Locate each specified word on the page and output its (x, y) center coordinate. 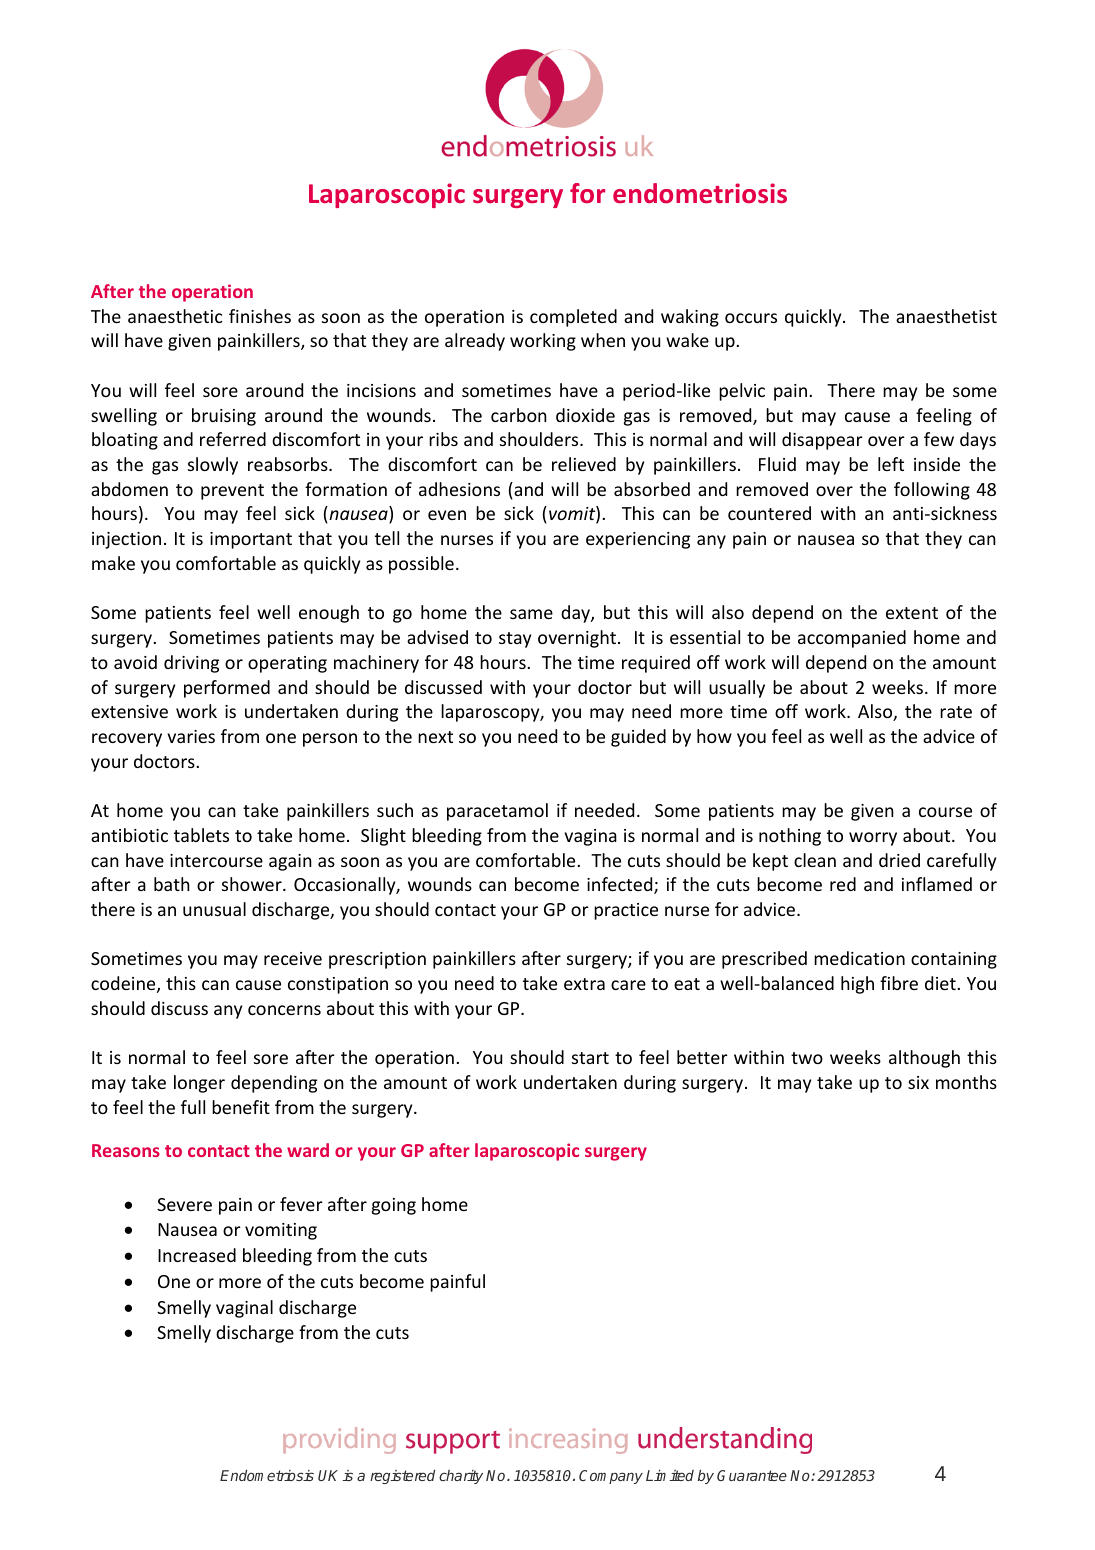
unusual (214, 909)
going (394, 1206)
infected (621, 885)
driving (191, 664)
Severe (184, 1204)
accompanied (852, 639)
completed (573, 318)
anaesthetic (175, 316)
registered (402, 1477)
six (918, 1082)
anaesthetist (946, 316)
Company (611, 1477)
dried (899, 860)
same (531, 614)
